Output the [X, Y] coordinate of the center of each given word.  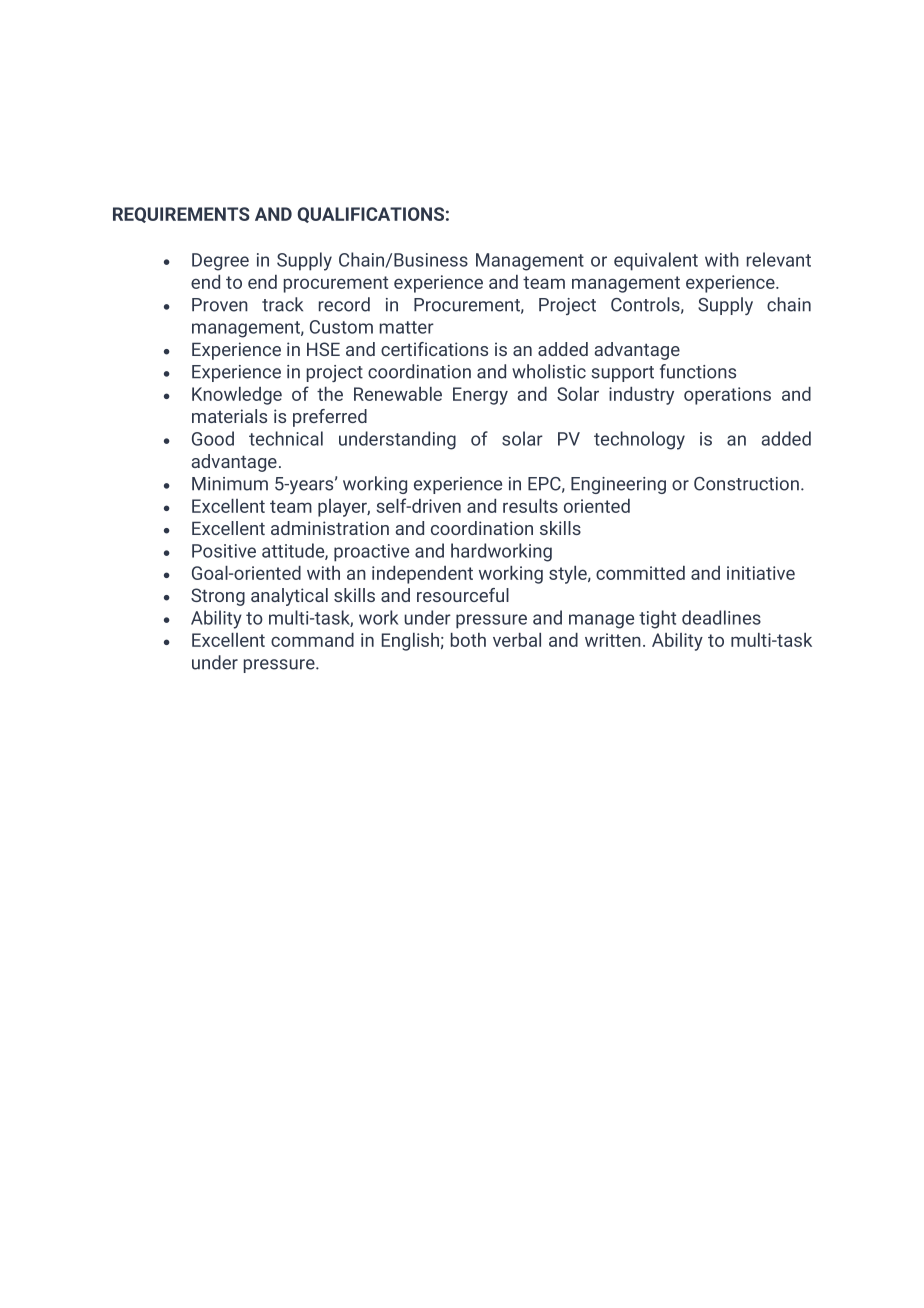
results [530, 506]
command [312, 640]
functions [698, 371]
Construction [746, 484]
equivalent [656, 261]
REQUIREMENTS [181, 215]
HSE [323, 349]
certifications [434, 349]
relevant [779, 259]
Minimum [230, 484]
